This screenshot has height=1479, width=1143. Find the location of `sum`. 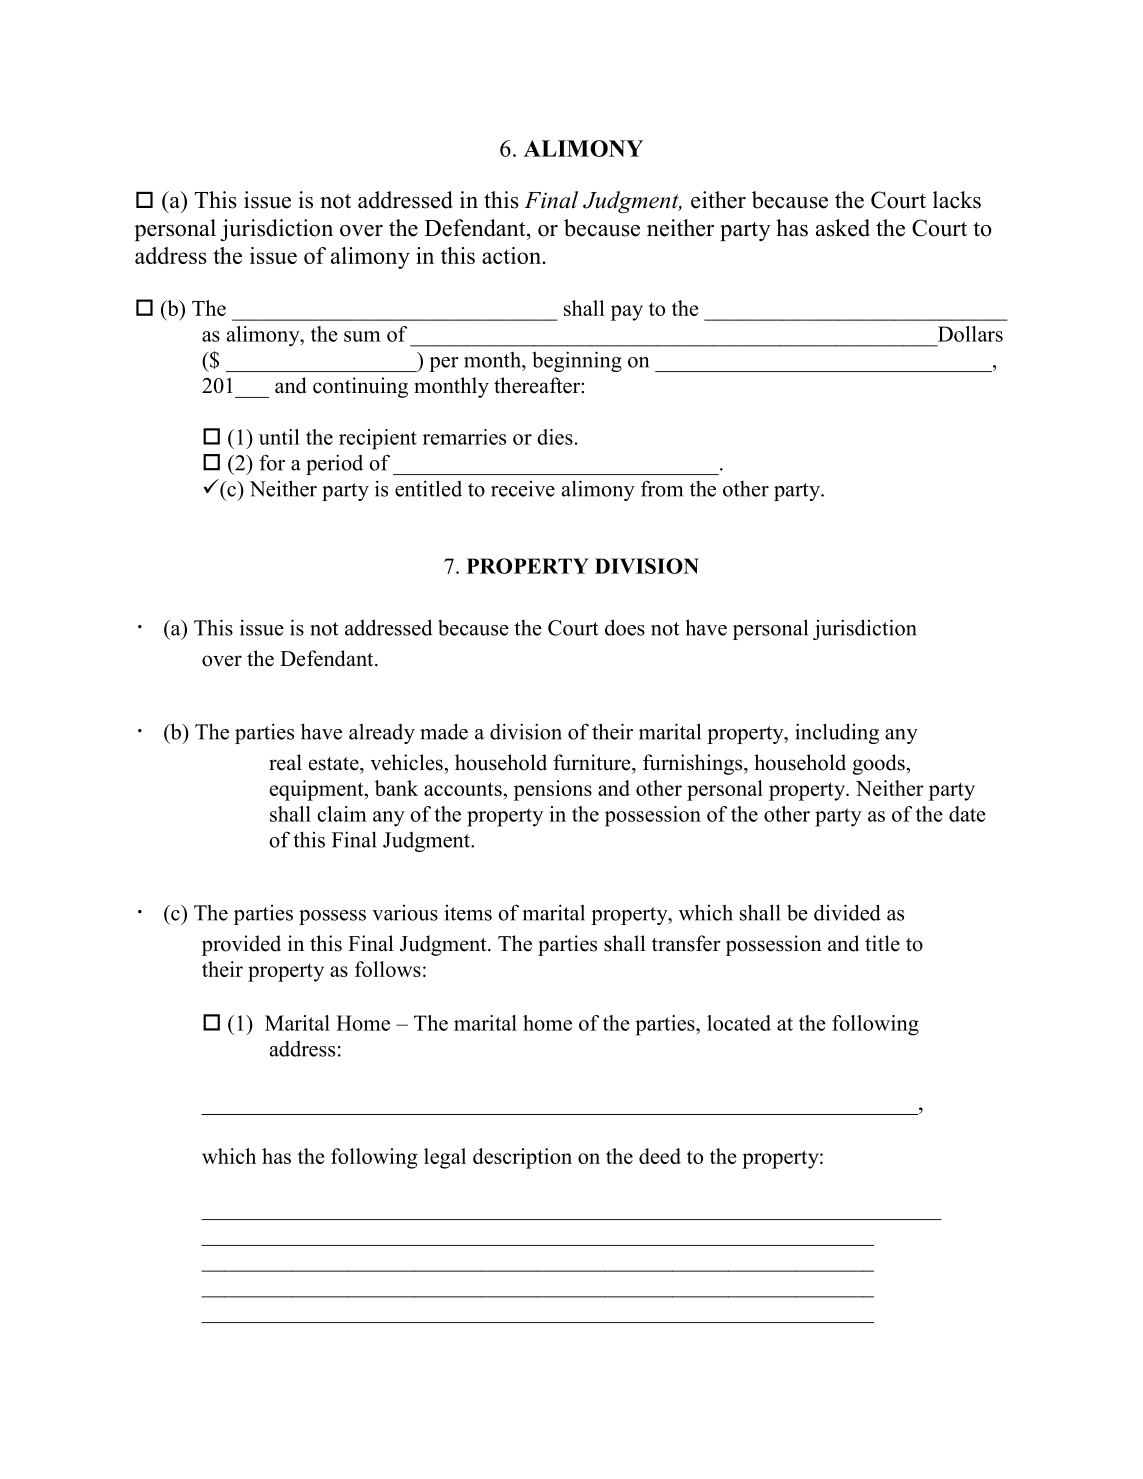

sum is located at coordinates (362, 336).
